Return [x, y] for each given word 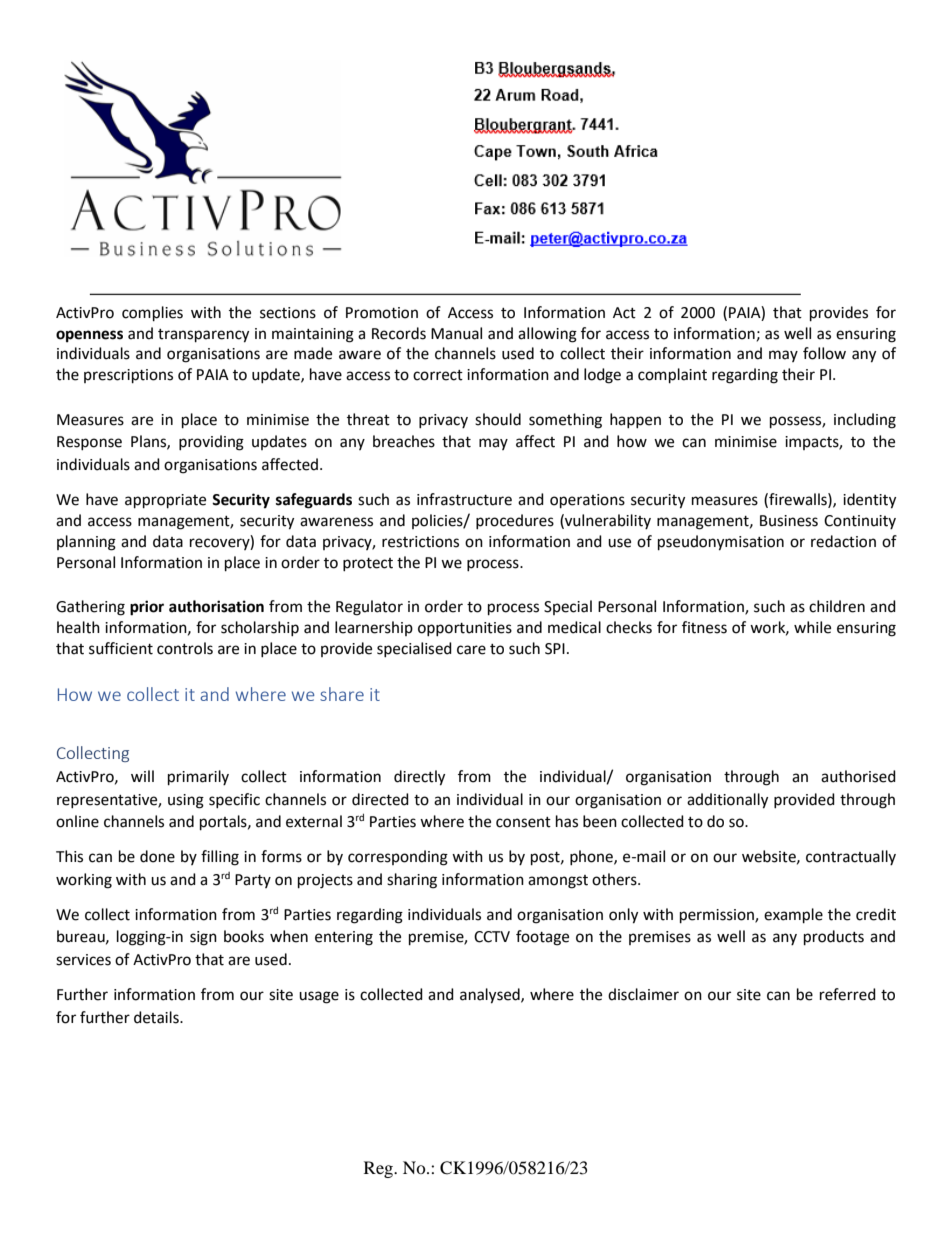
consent [523, 822]
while [812, 627]
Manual [456, 333]
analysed [491, 996]
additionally [727, 801]
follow [824, 353]
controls [185, 648]
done [157, 856]
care [471, 650]
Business [789, 521]
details [157, 1017]
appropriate [165, 501]
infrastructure [464, 499]
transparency [203, 336]
